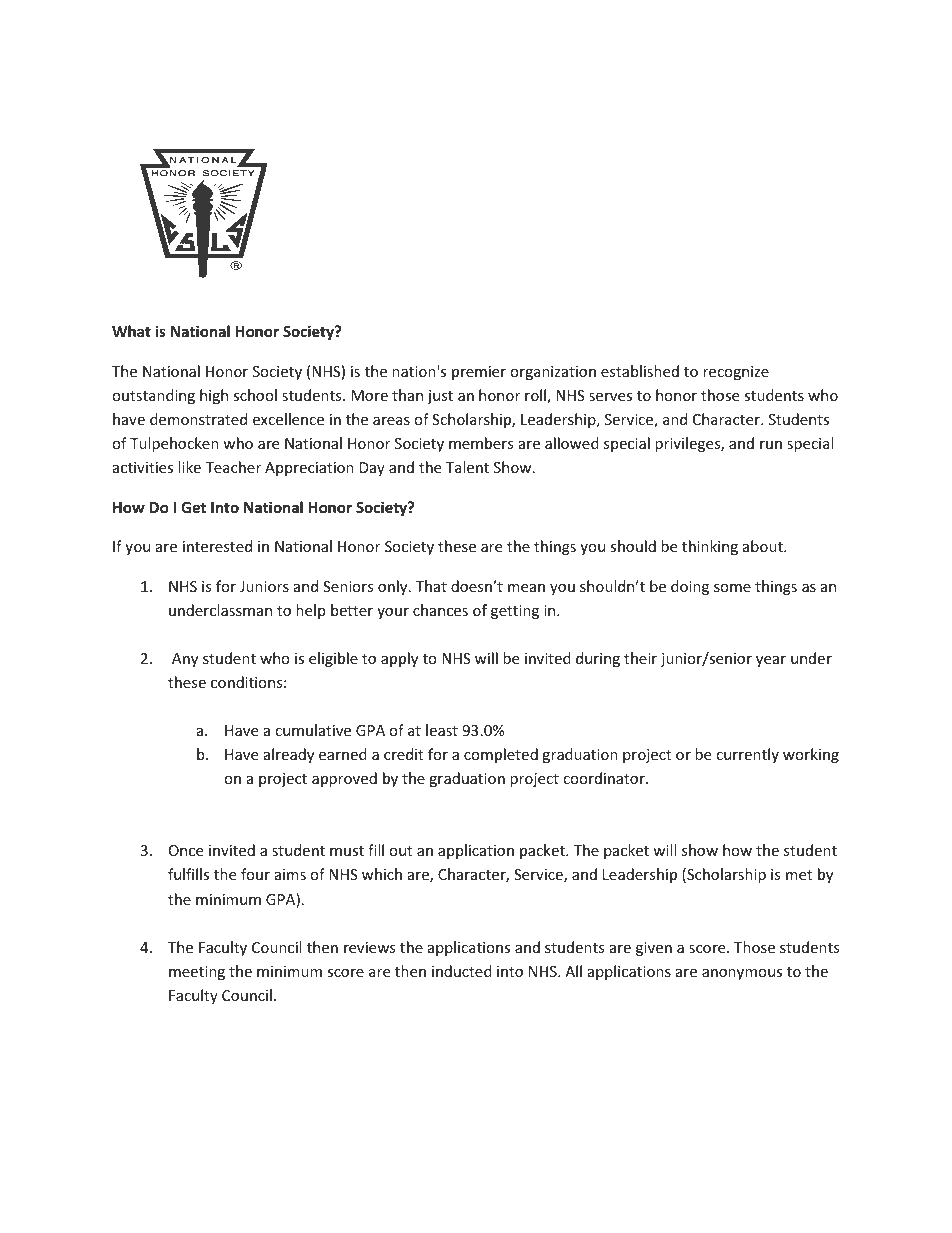 The height and width of the screenshot is (1233, 952). What do you see at coordinates (217, 546) in the screenshot?
I see `interested` at bounding box center [217, 546].
